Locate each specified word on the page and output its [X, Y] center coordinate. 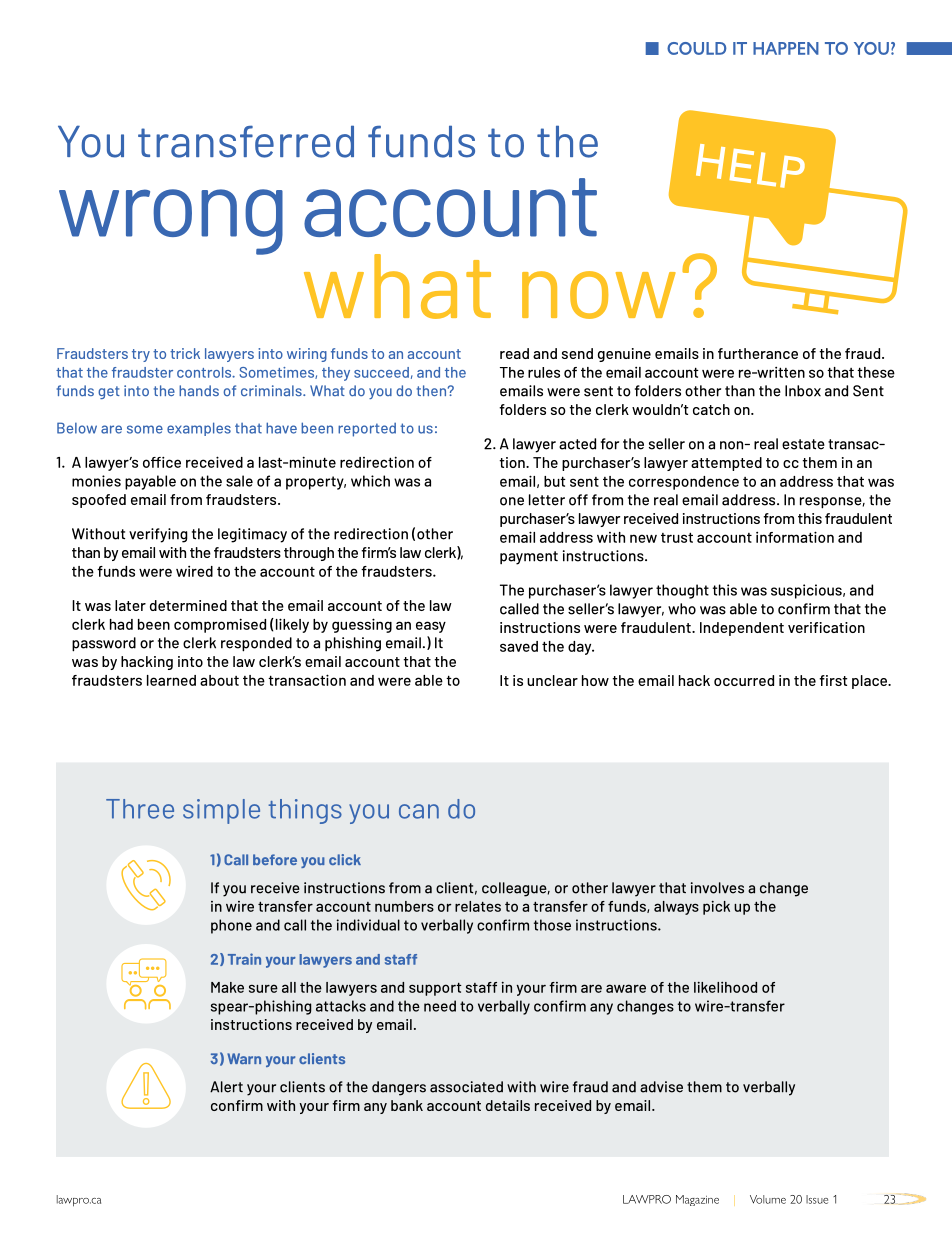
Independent [742, 629]
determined [188, 605]
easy [431, 627]
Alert [226, 1087]
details [508, 1105]
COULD [697, 48]
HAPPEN [786, 48]
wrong [171, 222]
